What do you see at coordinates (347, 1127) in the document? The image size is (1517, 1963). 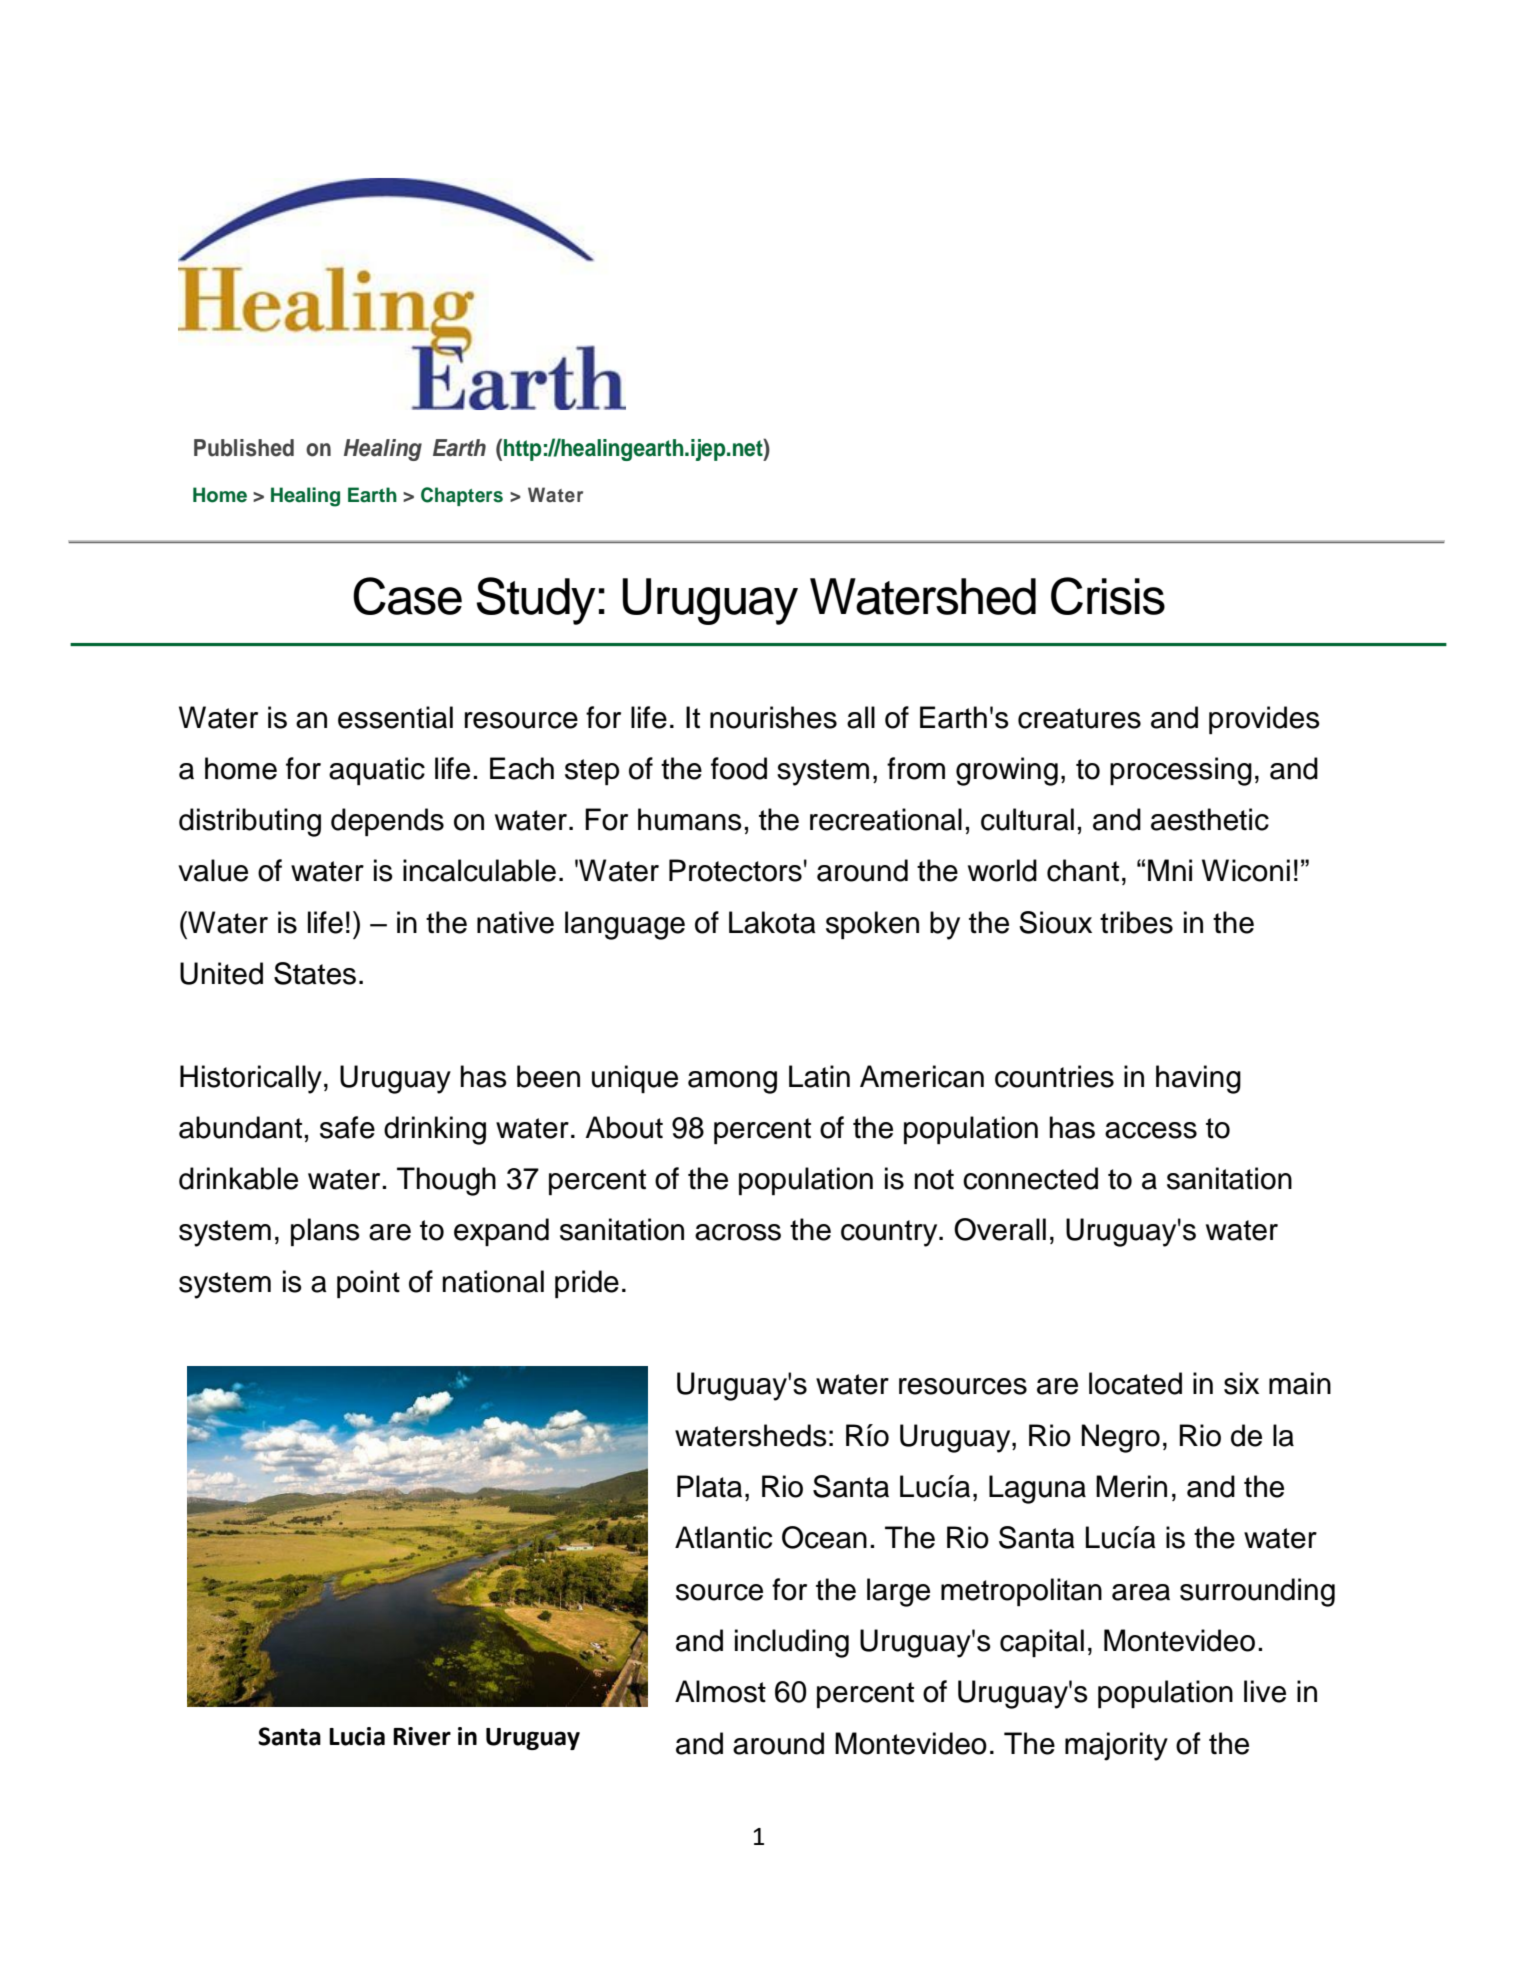 I see `safe` at bounding box center [347, 1127].
